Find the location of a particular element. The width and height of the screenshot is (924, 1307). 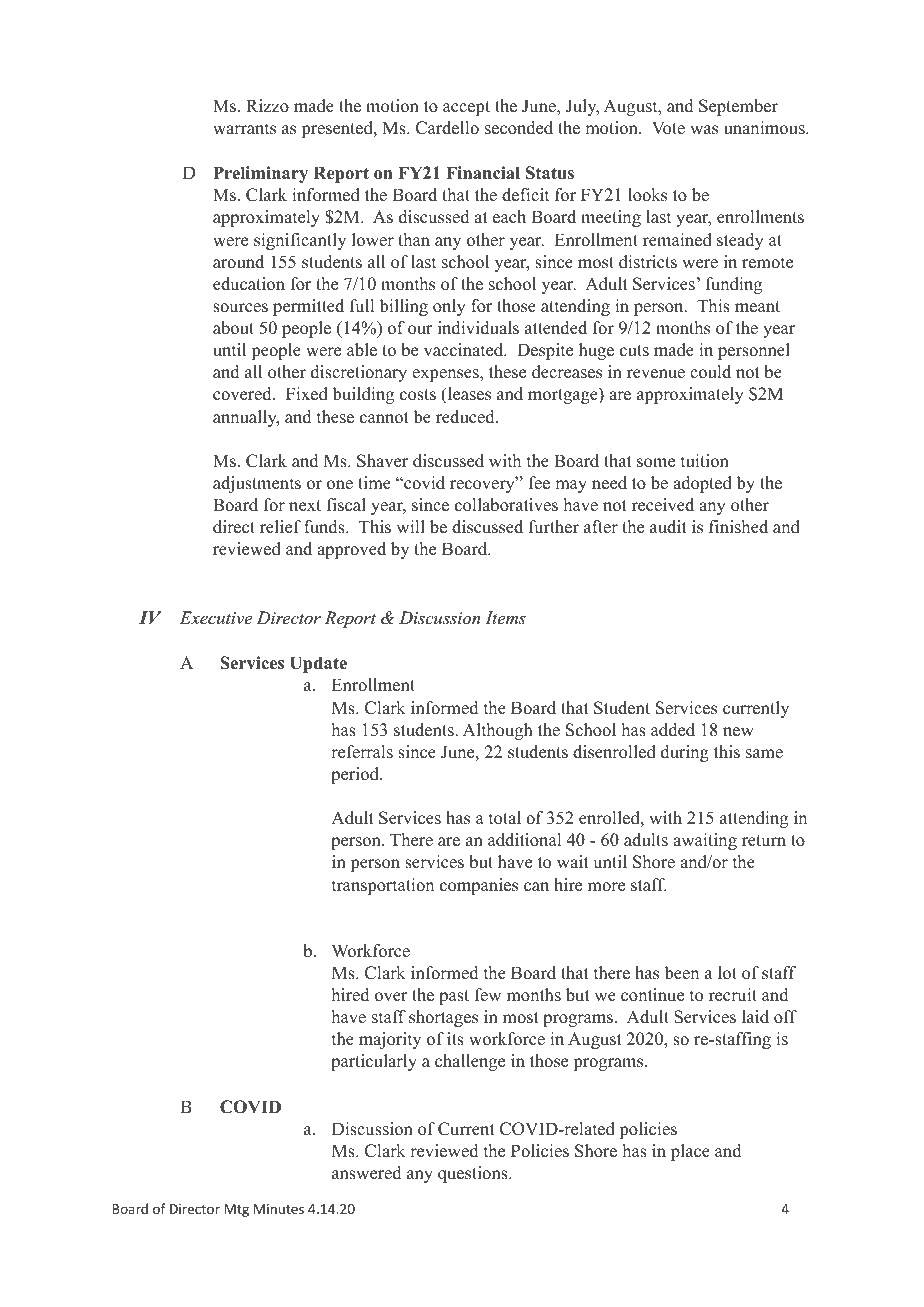

seconded is located at coordinates (519, 128).
